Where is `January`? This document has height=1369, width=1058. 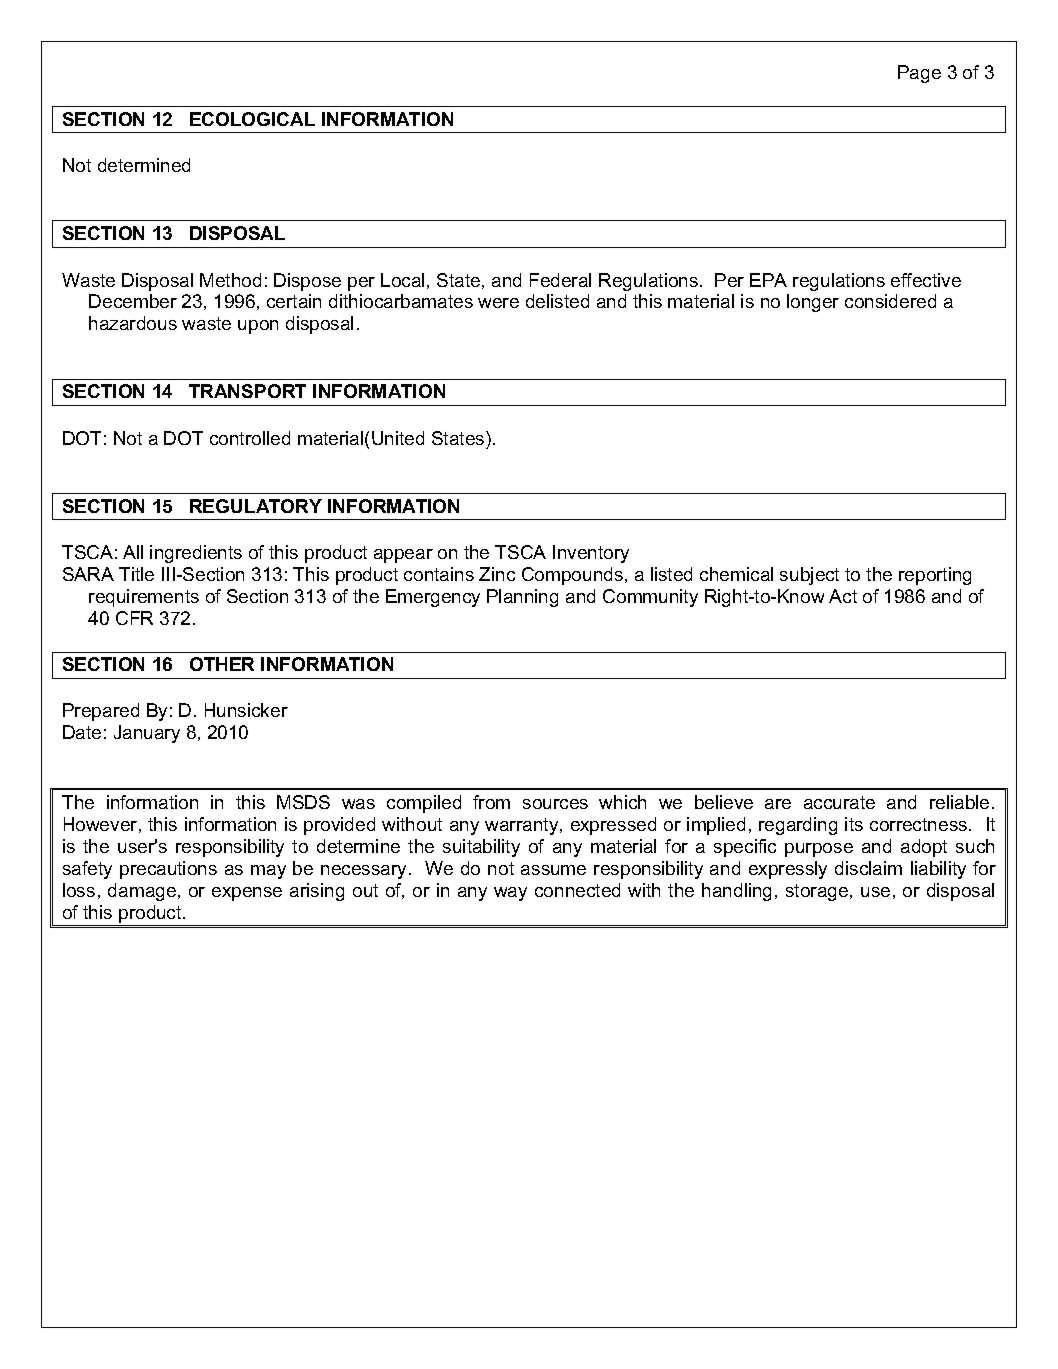 January is located at coordinates (147, 734).
